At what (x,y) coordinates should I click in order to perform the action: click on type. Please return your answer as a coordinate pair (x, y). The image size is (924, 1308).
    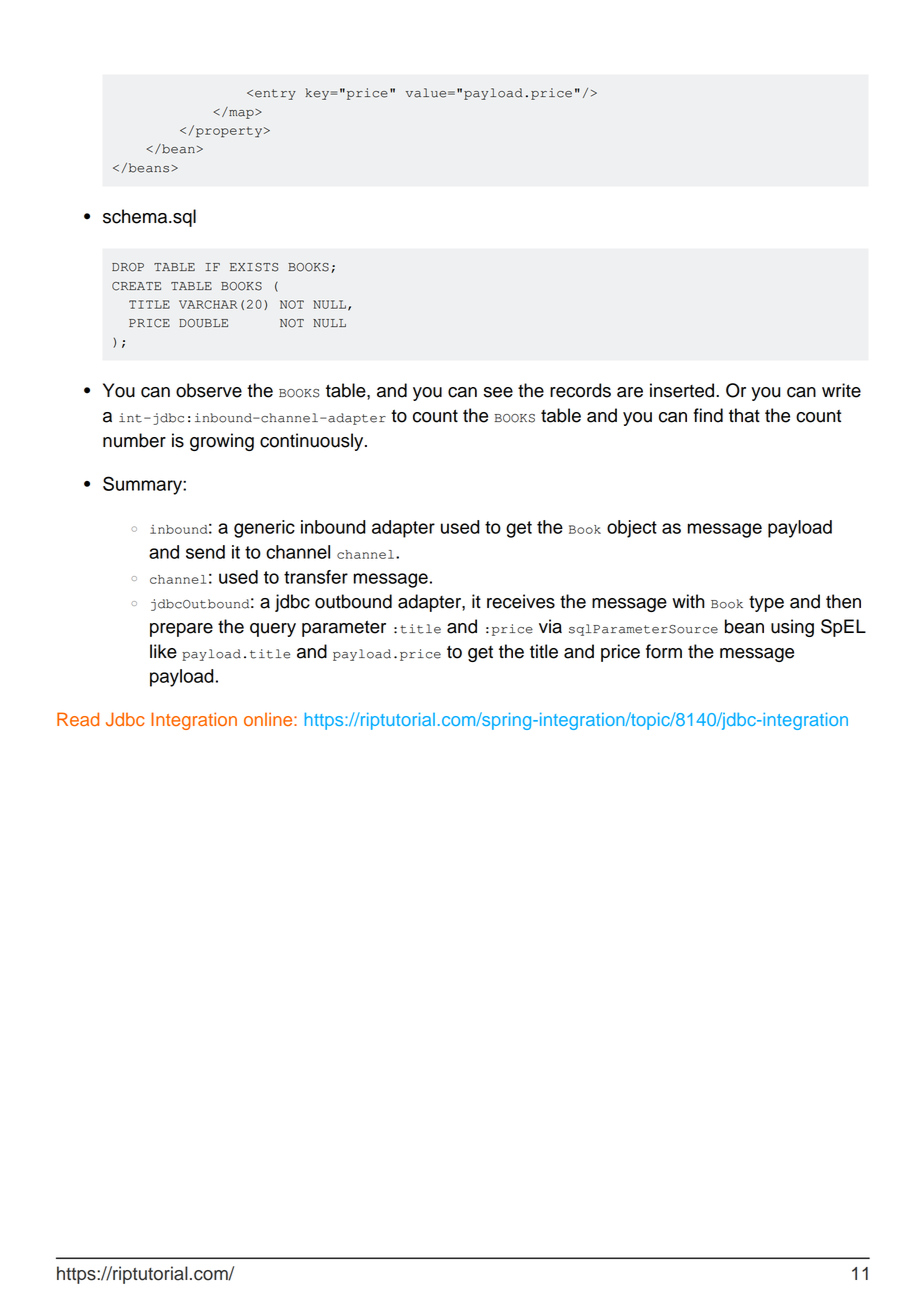
    Looking at the image, I should click on (766, 604).
